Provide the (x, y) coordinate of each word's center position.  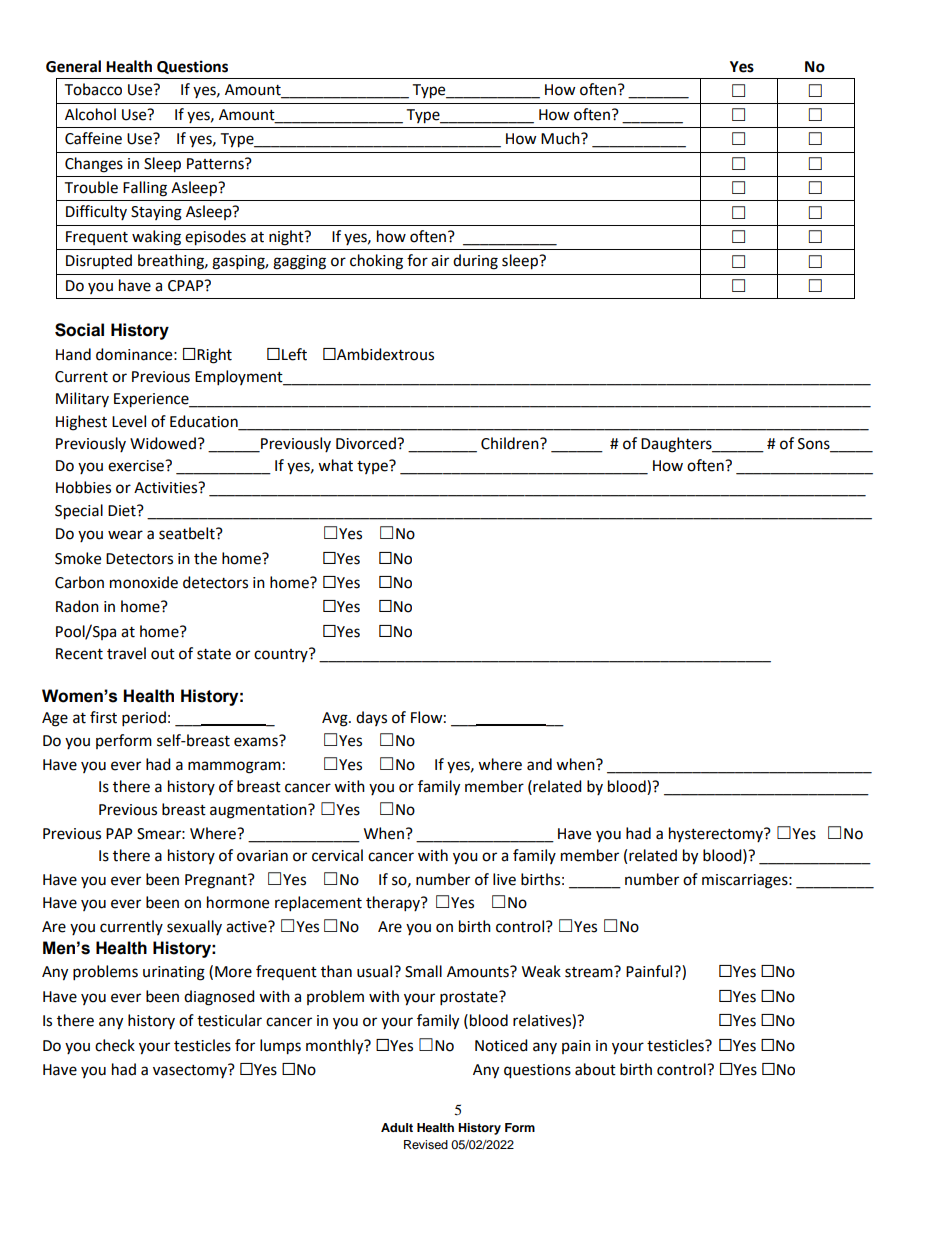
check (115, 1045)
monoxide (144, 582)
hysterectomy (717, 834)
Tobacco (93, 89)
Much (561, 138)
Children (511, 443)
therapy (394, 904)
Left (294, 354)
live (504, 879)
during (475, 262)
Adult (397, 1127)
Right (214, 356)
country (282, 655)
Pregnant (217, 881)
